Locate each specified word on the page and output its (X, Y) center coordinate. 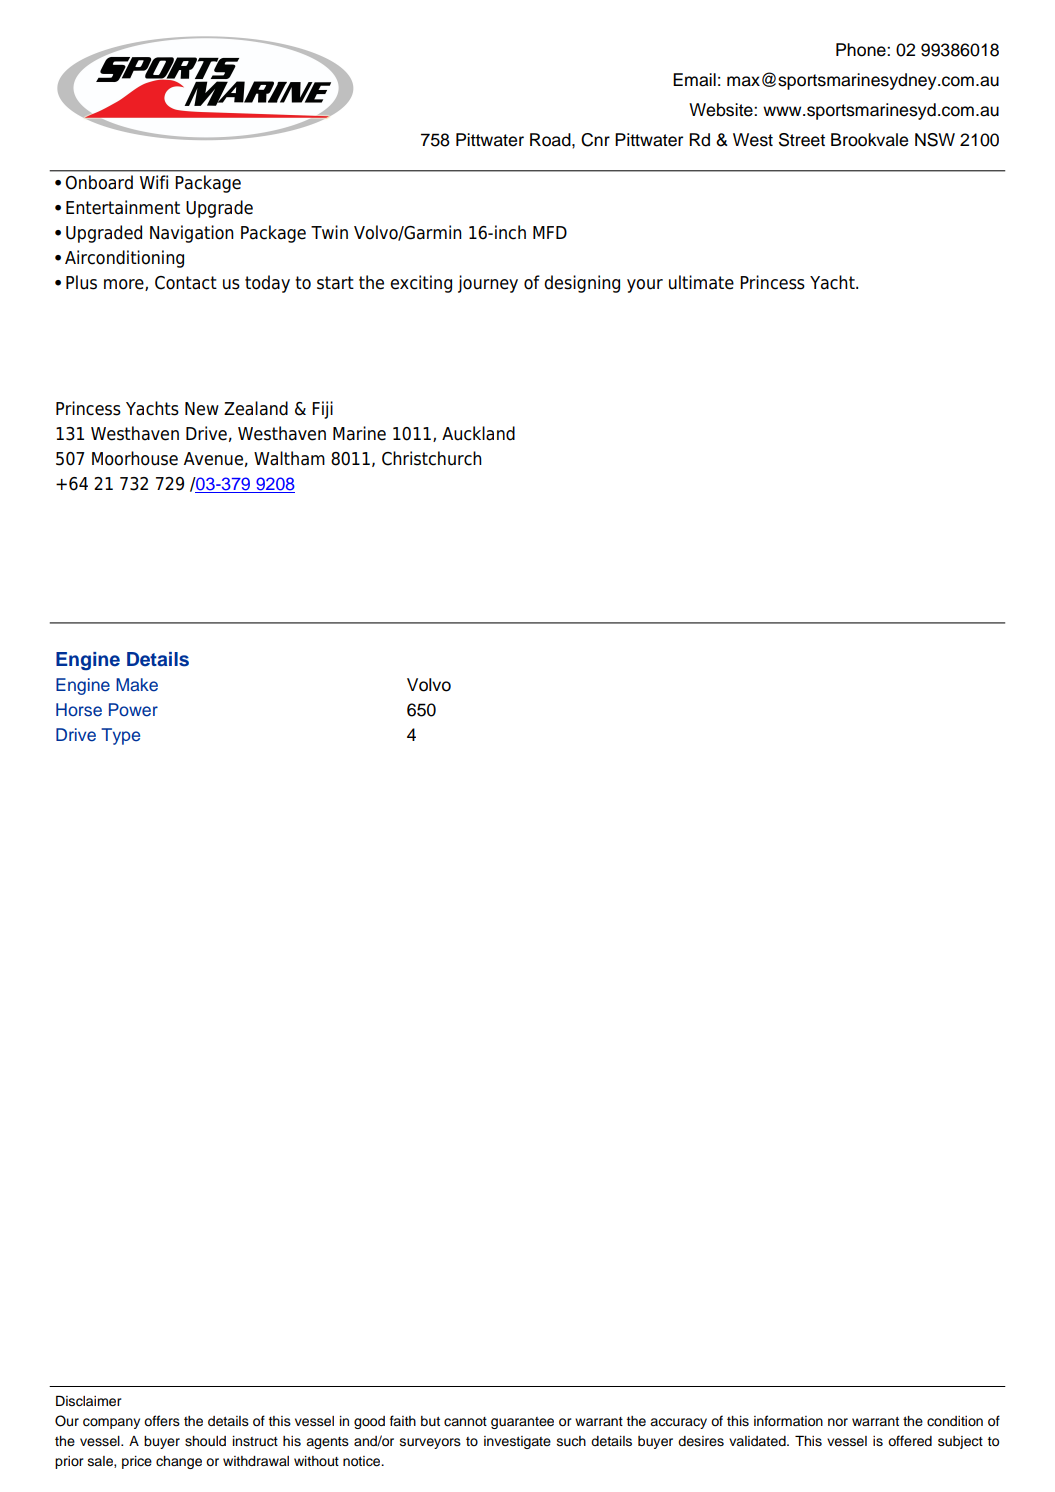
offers (162, 1421)
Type (120, 736)
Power (133, 710)
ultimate (701, 282)
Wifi (154, 182)
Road (551, 140)
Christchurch (432, 458)
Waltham (289, 458)
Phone (862, 50)
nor (838, 1422)
